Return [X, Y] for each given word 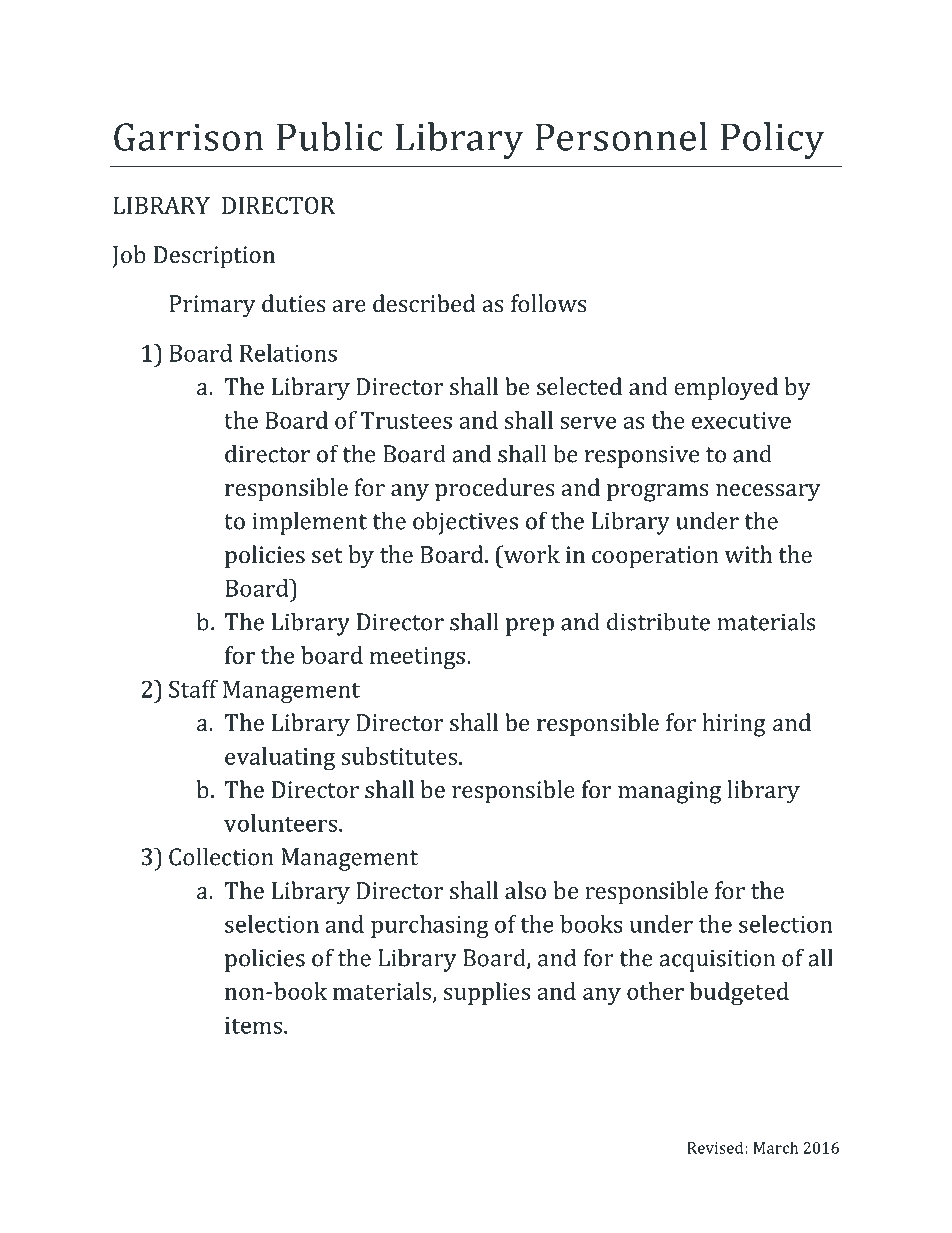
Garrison [189, 137]
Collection [221, 856]
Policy [773, 140]
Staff [193, 689]
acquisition [717, 960]
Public [330, 136]
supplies [487, 993]
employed [726, 389]
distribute [658, 621]
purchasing [430, 926]
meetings [417, 658]
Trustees [406, 420]
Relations [288, 353]
